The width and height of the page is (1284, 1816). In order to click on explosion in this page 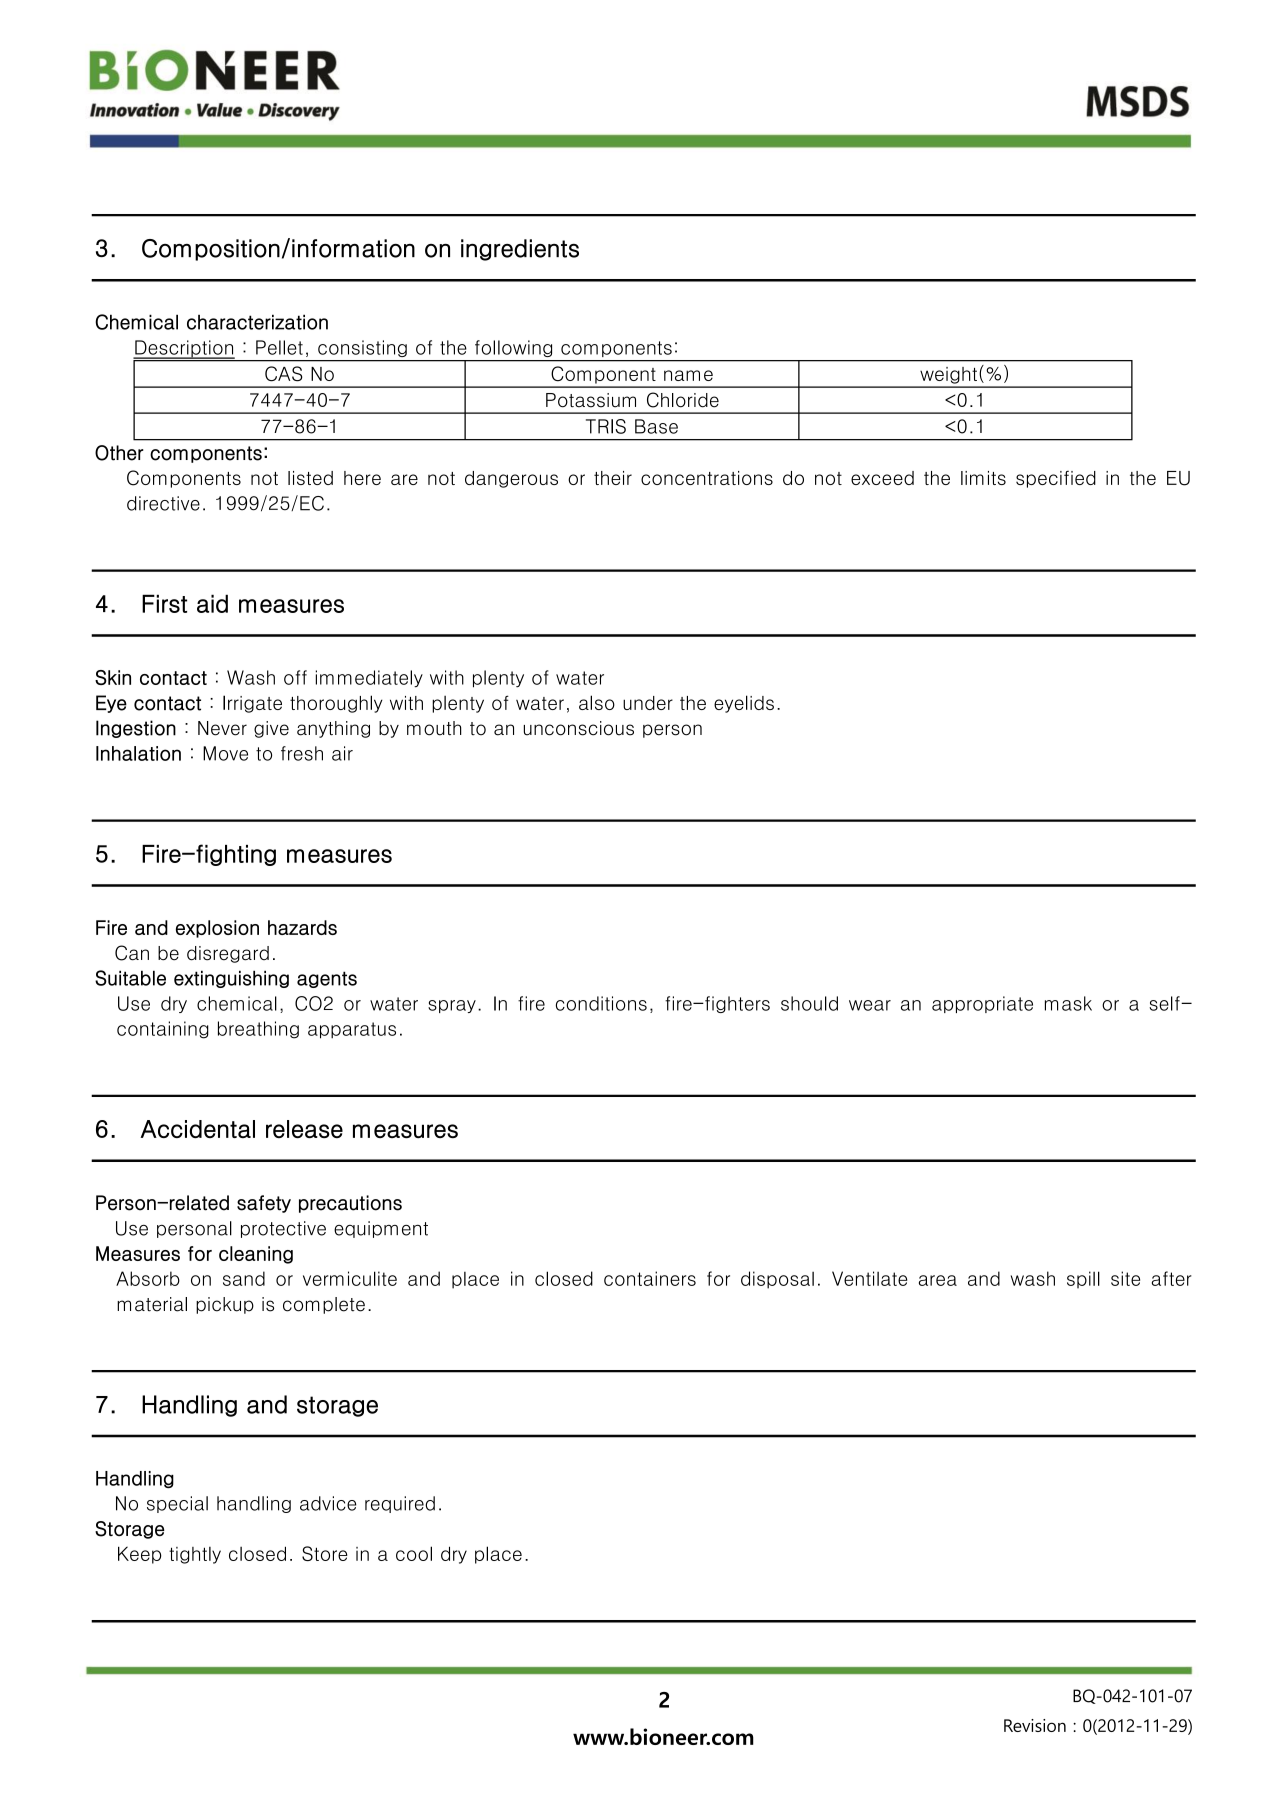, I will do `click(217, 929)`.
